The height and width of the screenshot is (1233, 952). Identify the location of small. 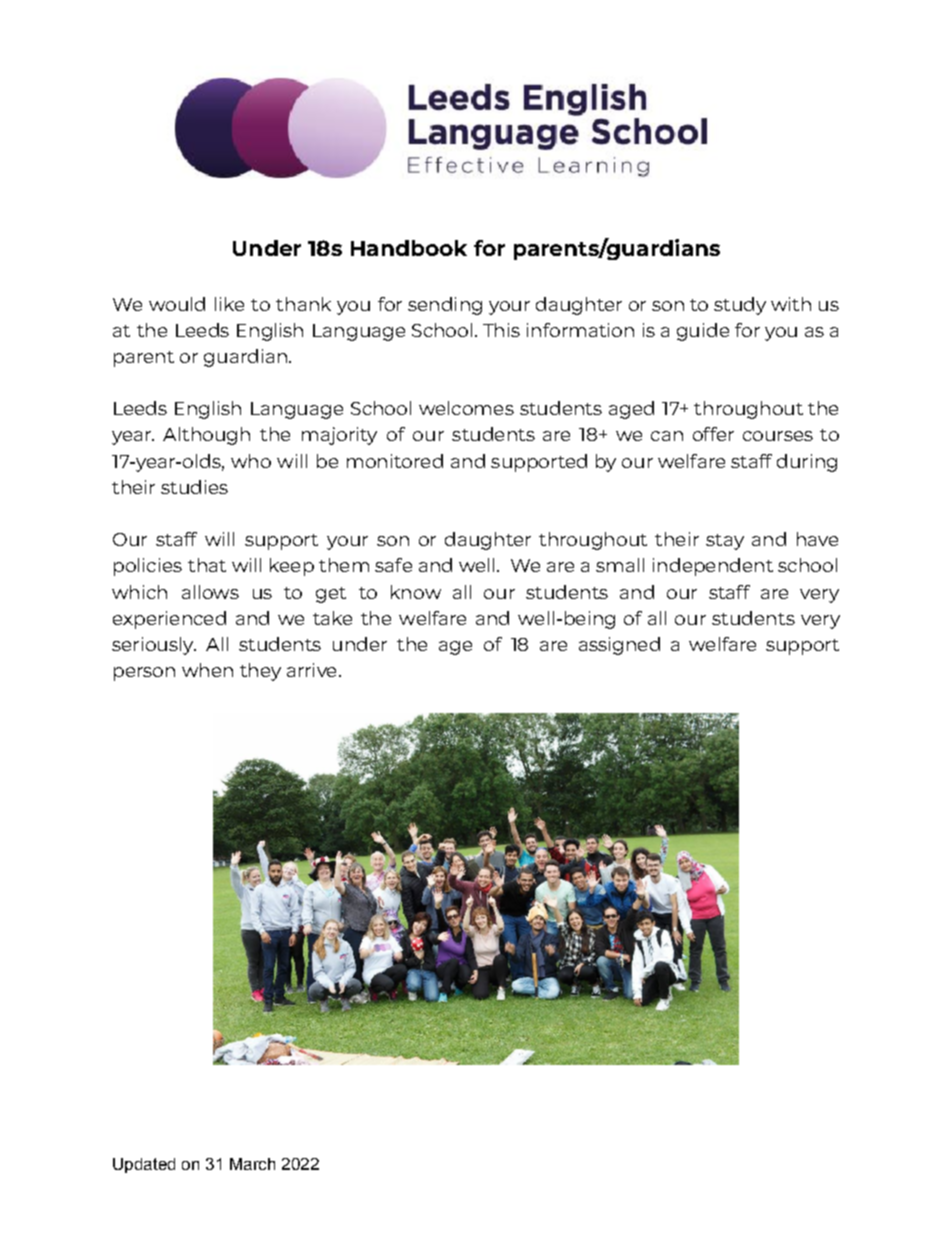
(620, 565).
